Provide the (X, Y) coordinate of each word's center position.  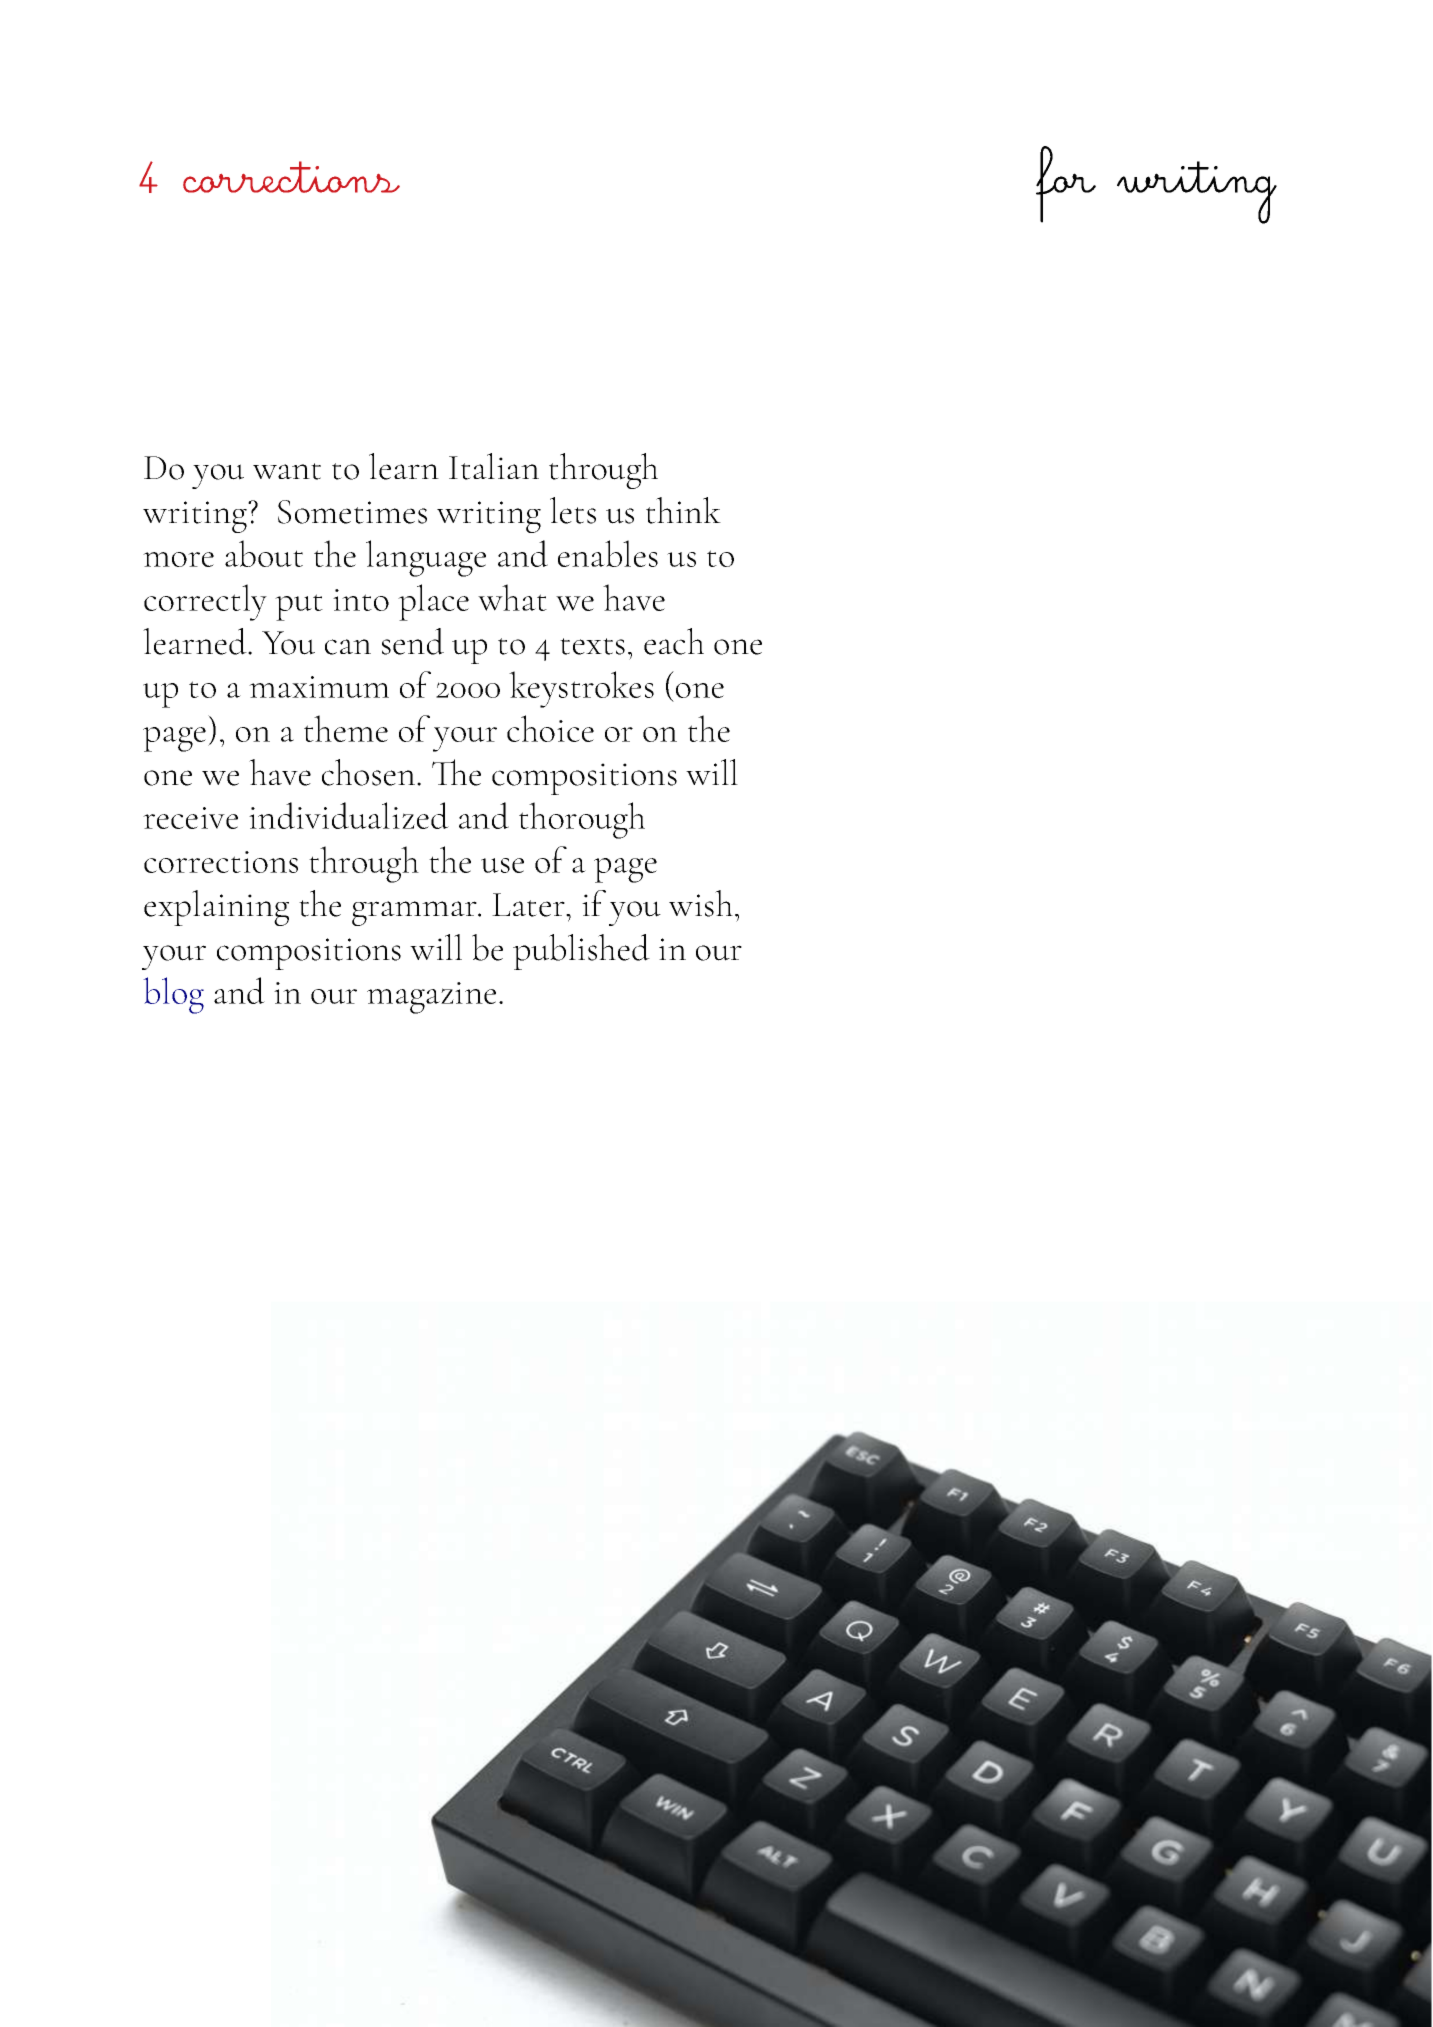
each (674, 641)
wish (701, 903)
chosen (370, 772)
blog (173, 995)
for (1066, 184)
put (299, 607)
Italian (494, 466)
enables (608, 553)
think (683, 510)
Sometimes (352, 512)
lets (573, 510)
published (581, 952)
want (287, 471)
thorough (582, 820)
